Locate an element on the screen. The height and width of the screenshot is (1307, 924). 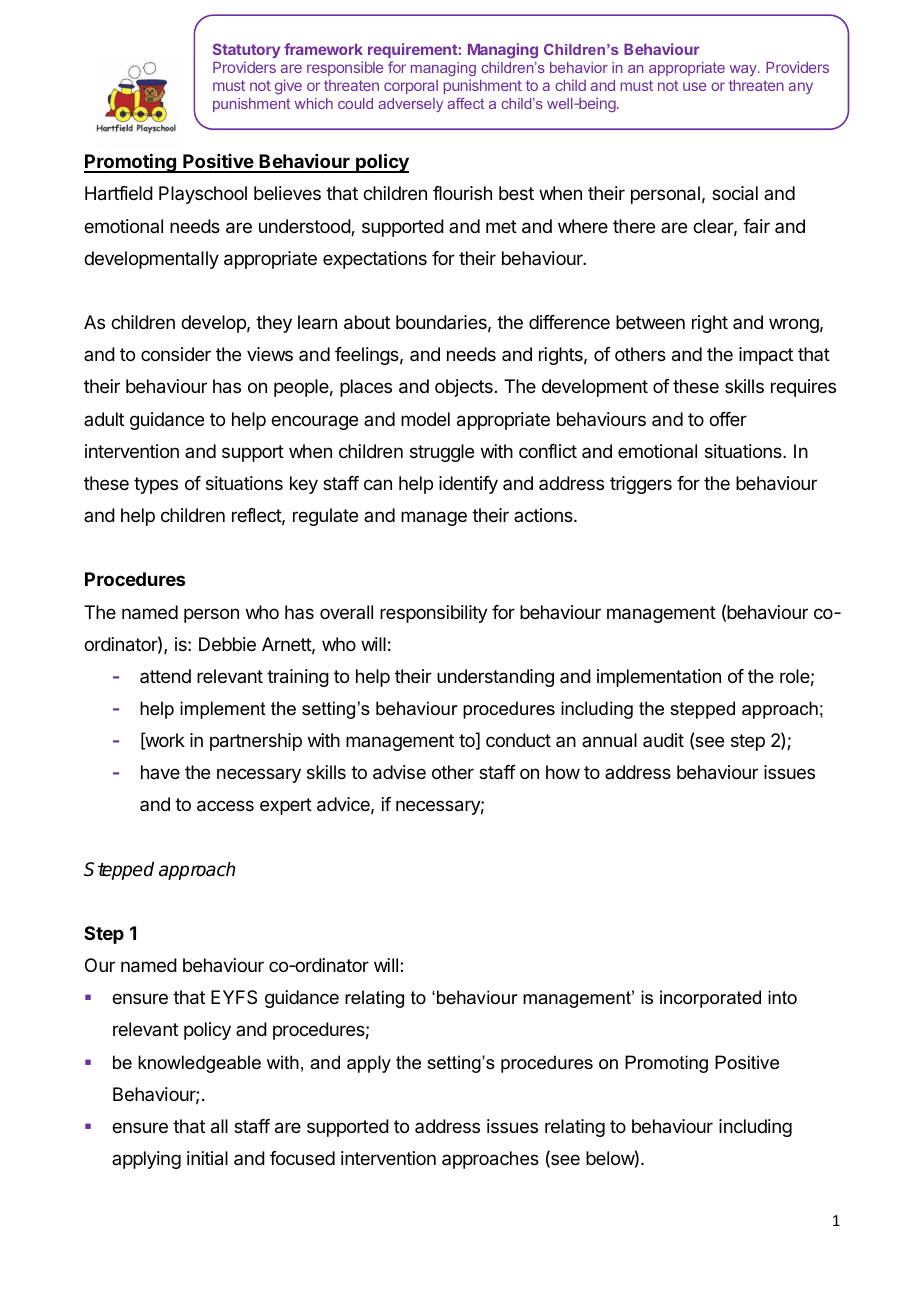
offer is located at coordinates (728, 419).
